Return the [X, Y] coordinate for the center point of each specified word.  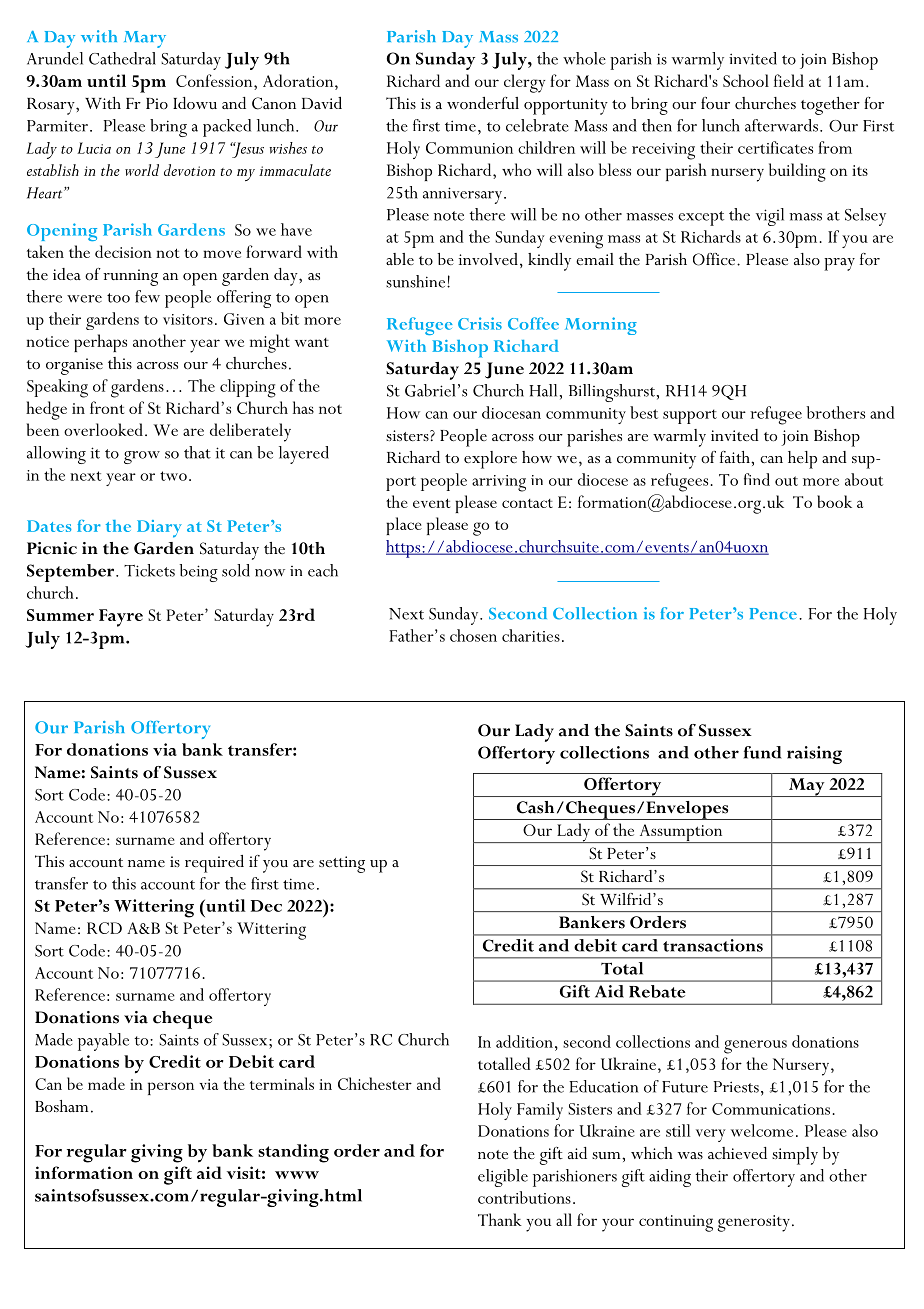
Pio [157, 104]
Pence [773, 614]
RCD [104, 928]
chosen [473, 635]
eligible [503, 1178]
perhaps [100, 343]
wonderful [483, 103]
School [746, 80]
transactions [713, 945]
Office [714, 259]
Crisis [480, 323]
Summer [60, 615]
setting [342, 864]
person [171, 1088]
